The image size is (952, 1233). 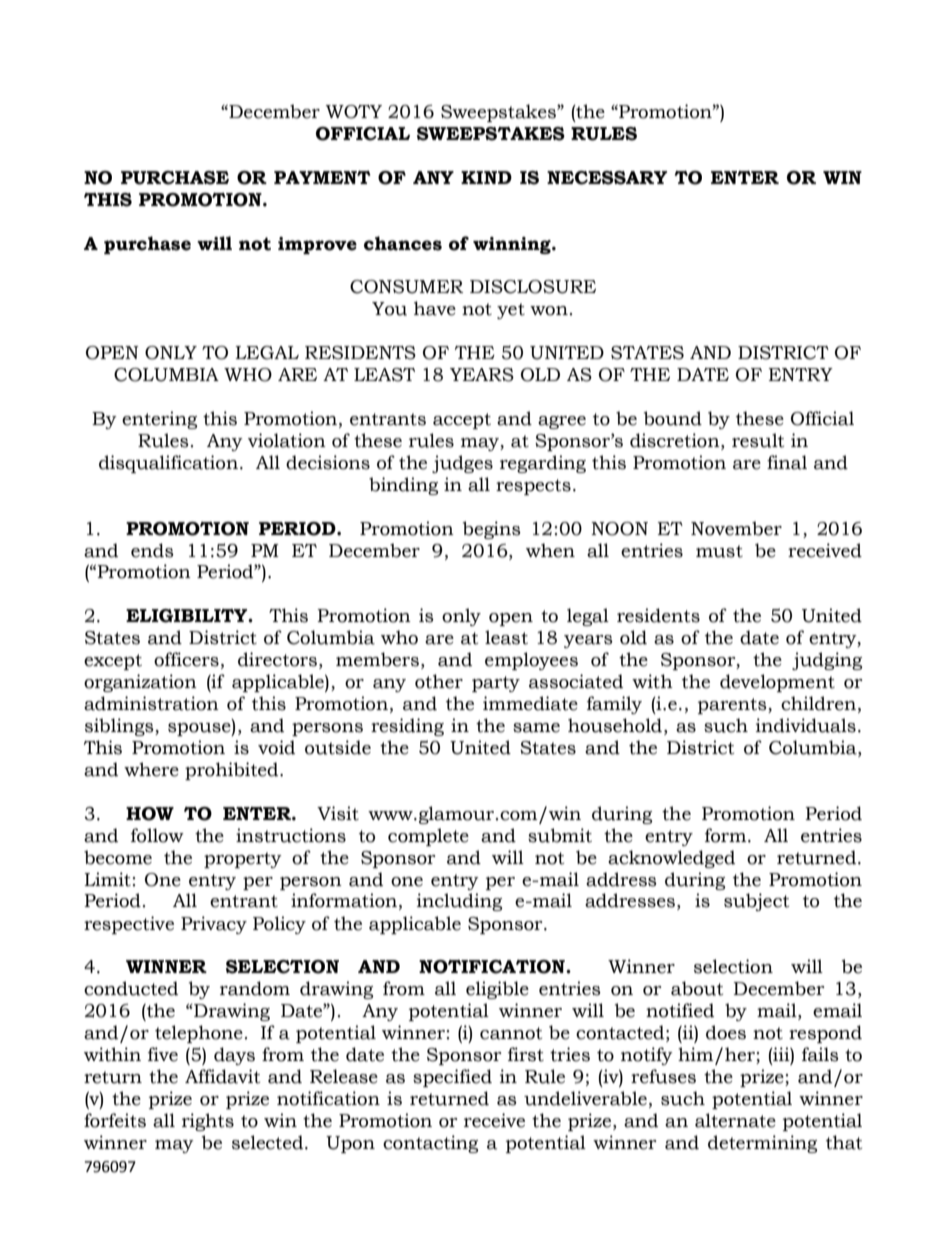 I want to click on accept, so click(x=462, y=421).
